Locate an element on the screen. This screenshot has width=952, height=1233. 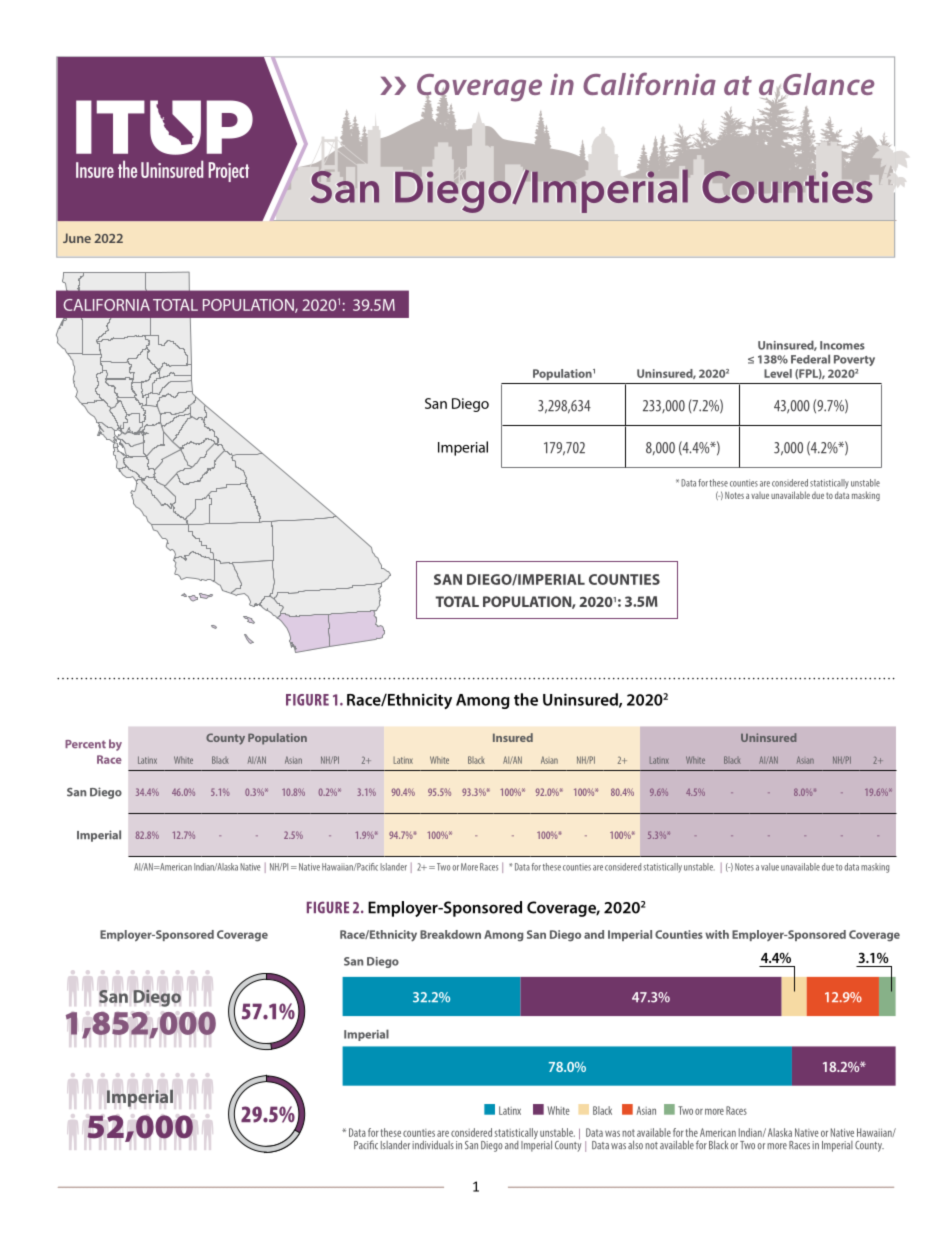
June is located at coordinates (77, 238).
